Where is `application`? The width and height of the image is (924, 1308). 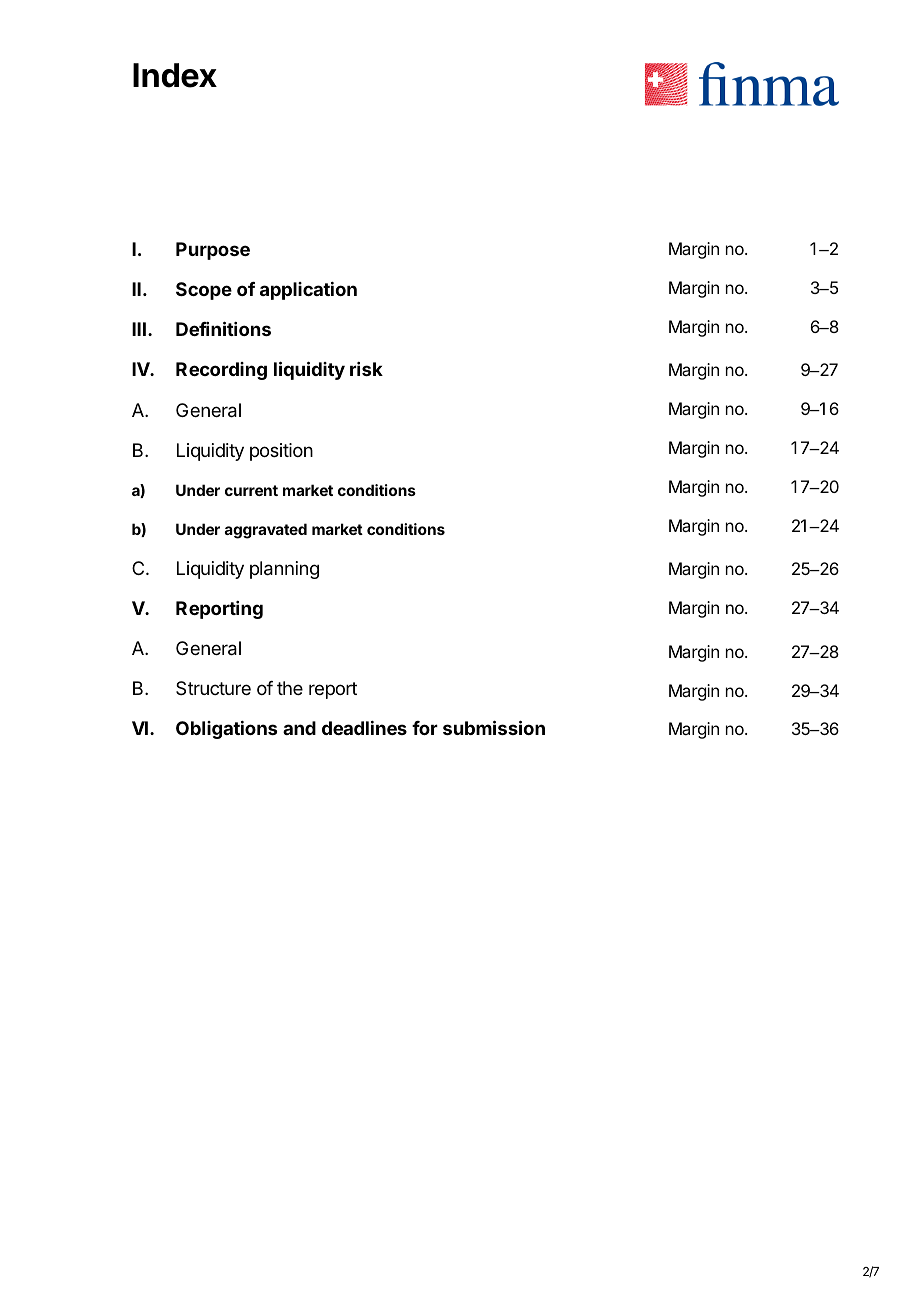 application is located at coordinates (308, 291).
